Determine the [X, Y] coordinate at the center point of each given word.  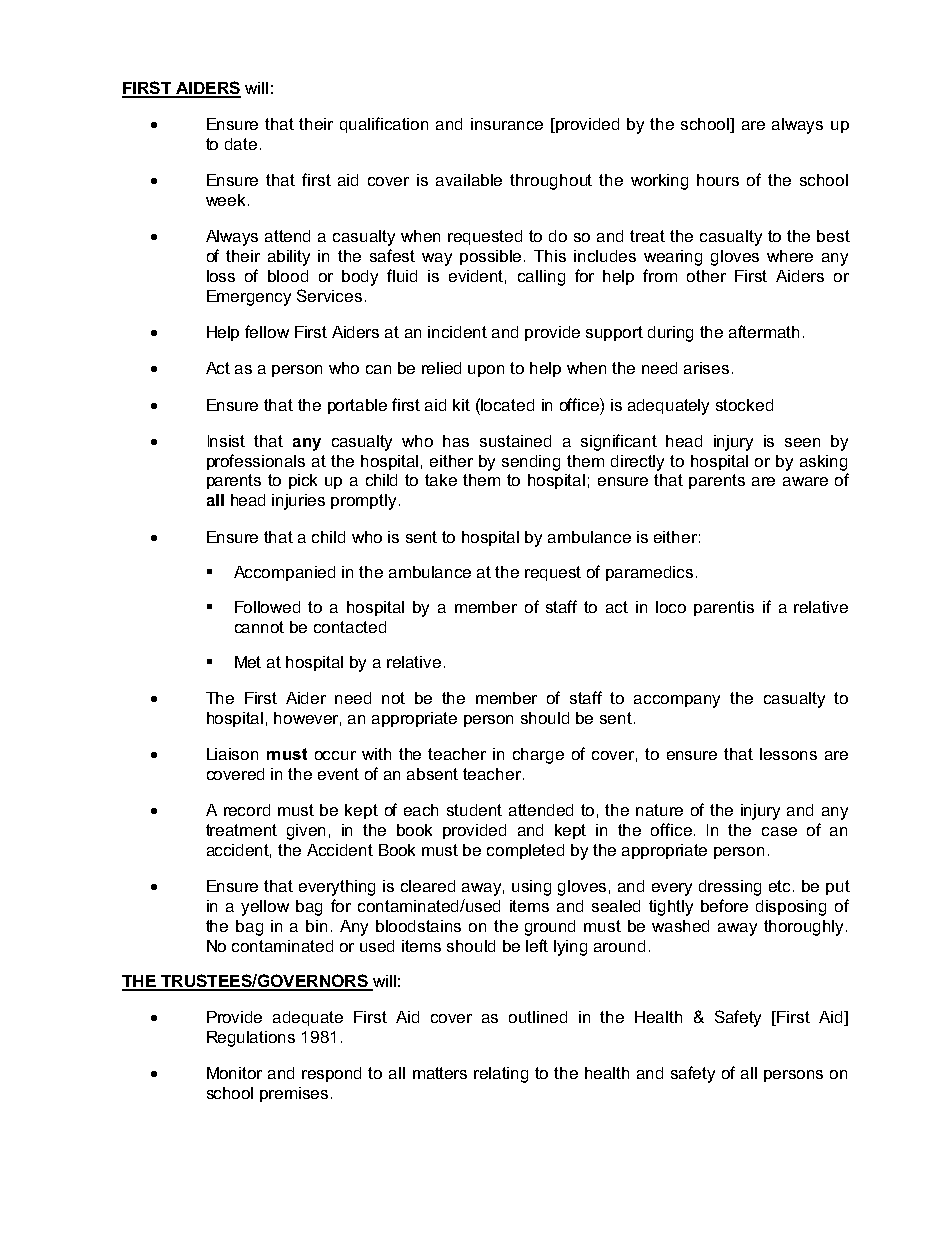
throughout [551, 182]
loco [671, 607]
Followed [267, 607]
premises [294, 1094]
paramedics [649, 573]
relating [501, 1075]
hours [718, 180]
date [241, 144]
